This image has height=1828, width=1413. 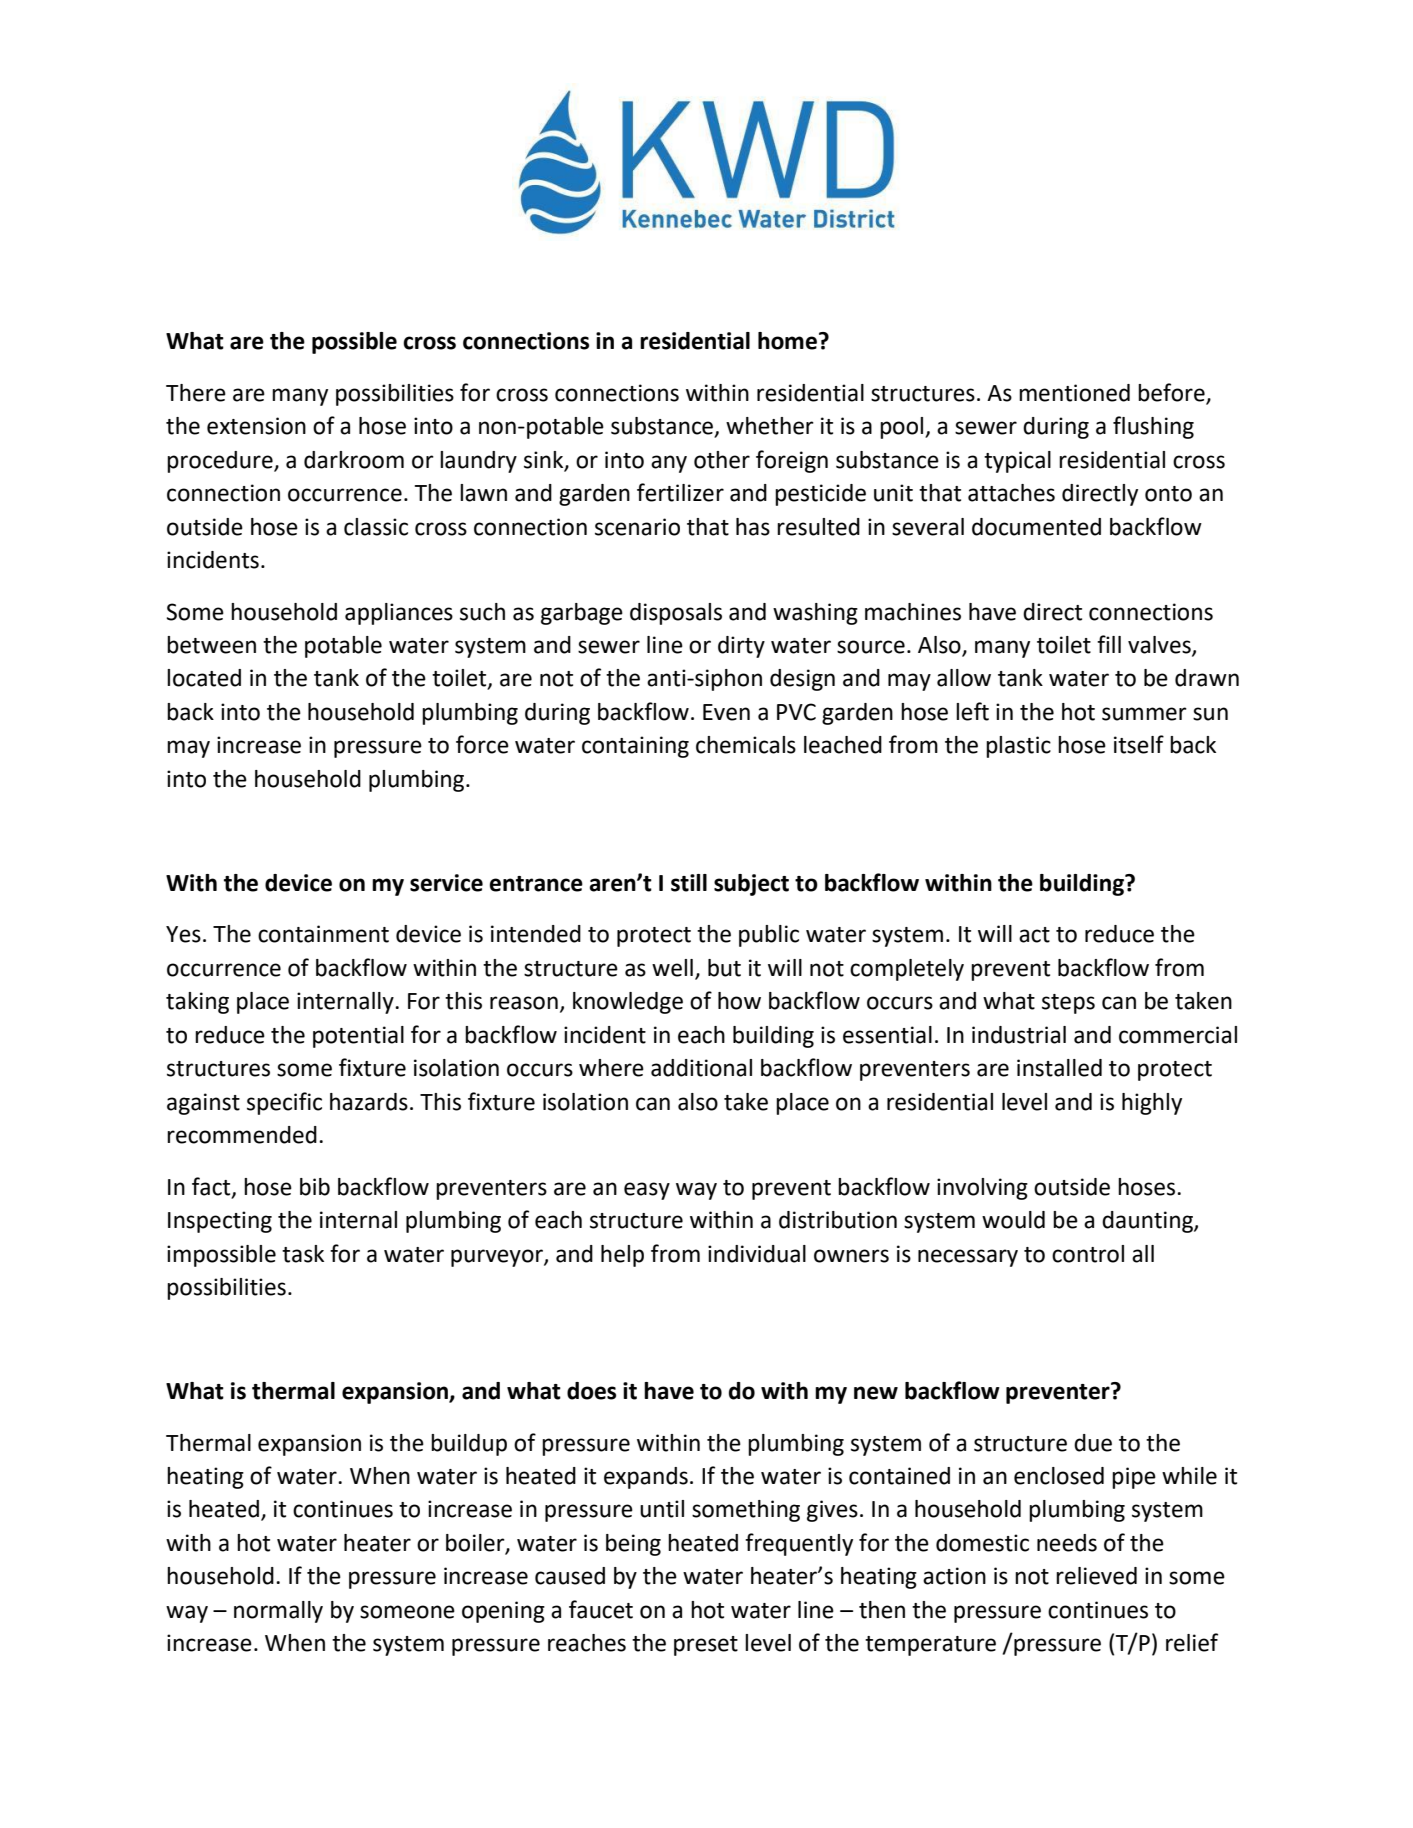 What do you see at coordinates (256, 426) in the image?
I see `extension` at bounding box center [256, 426].
